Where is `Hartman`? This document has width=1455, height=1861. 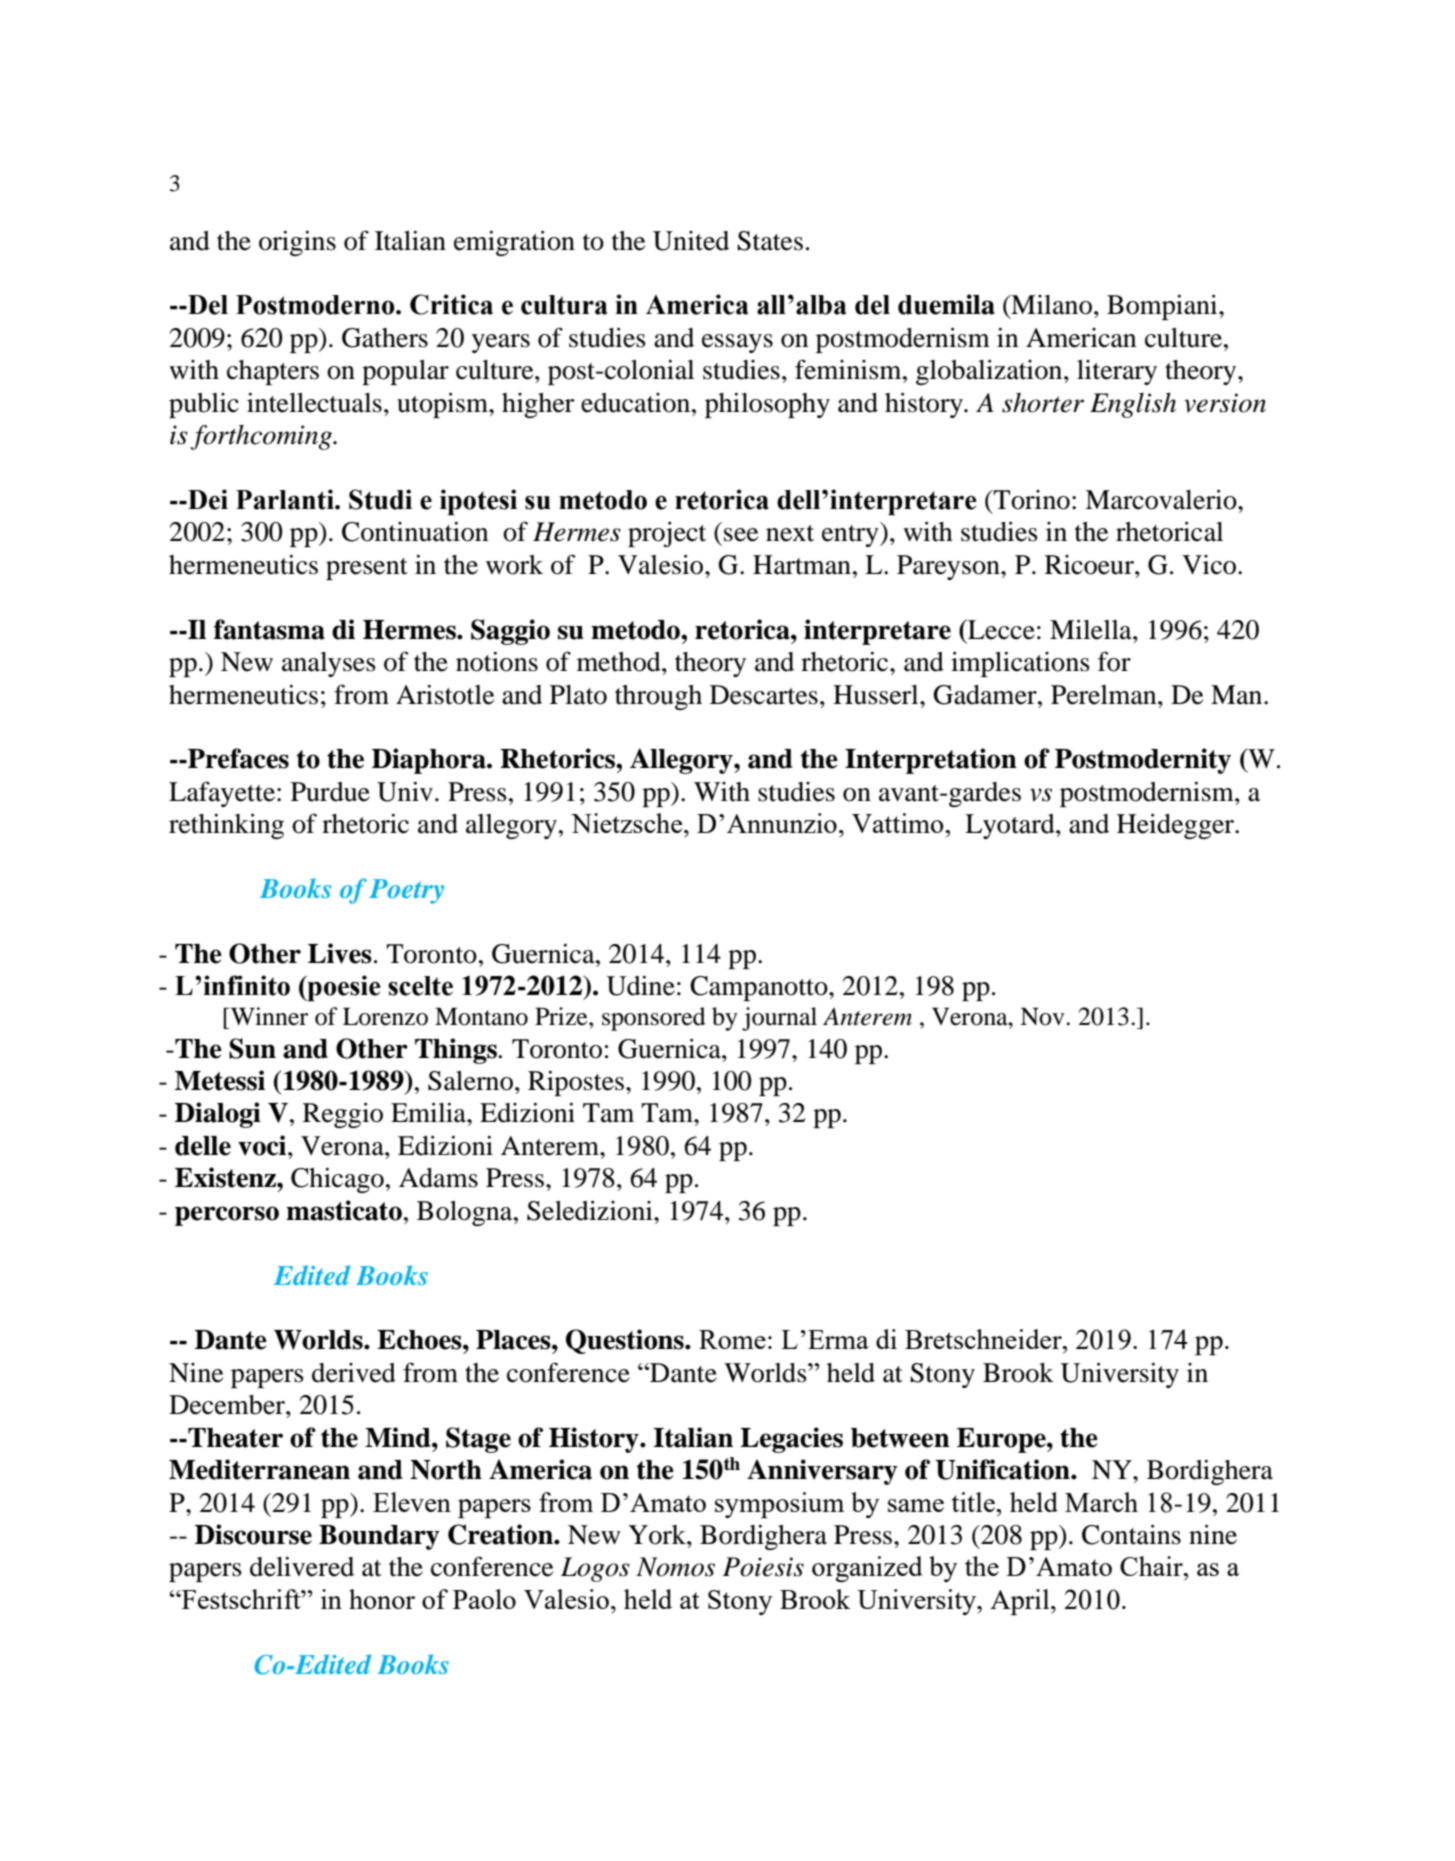 Hartman is located at coordinates (802, 565).
